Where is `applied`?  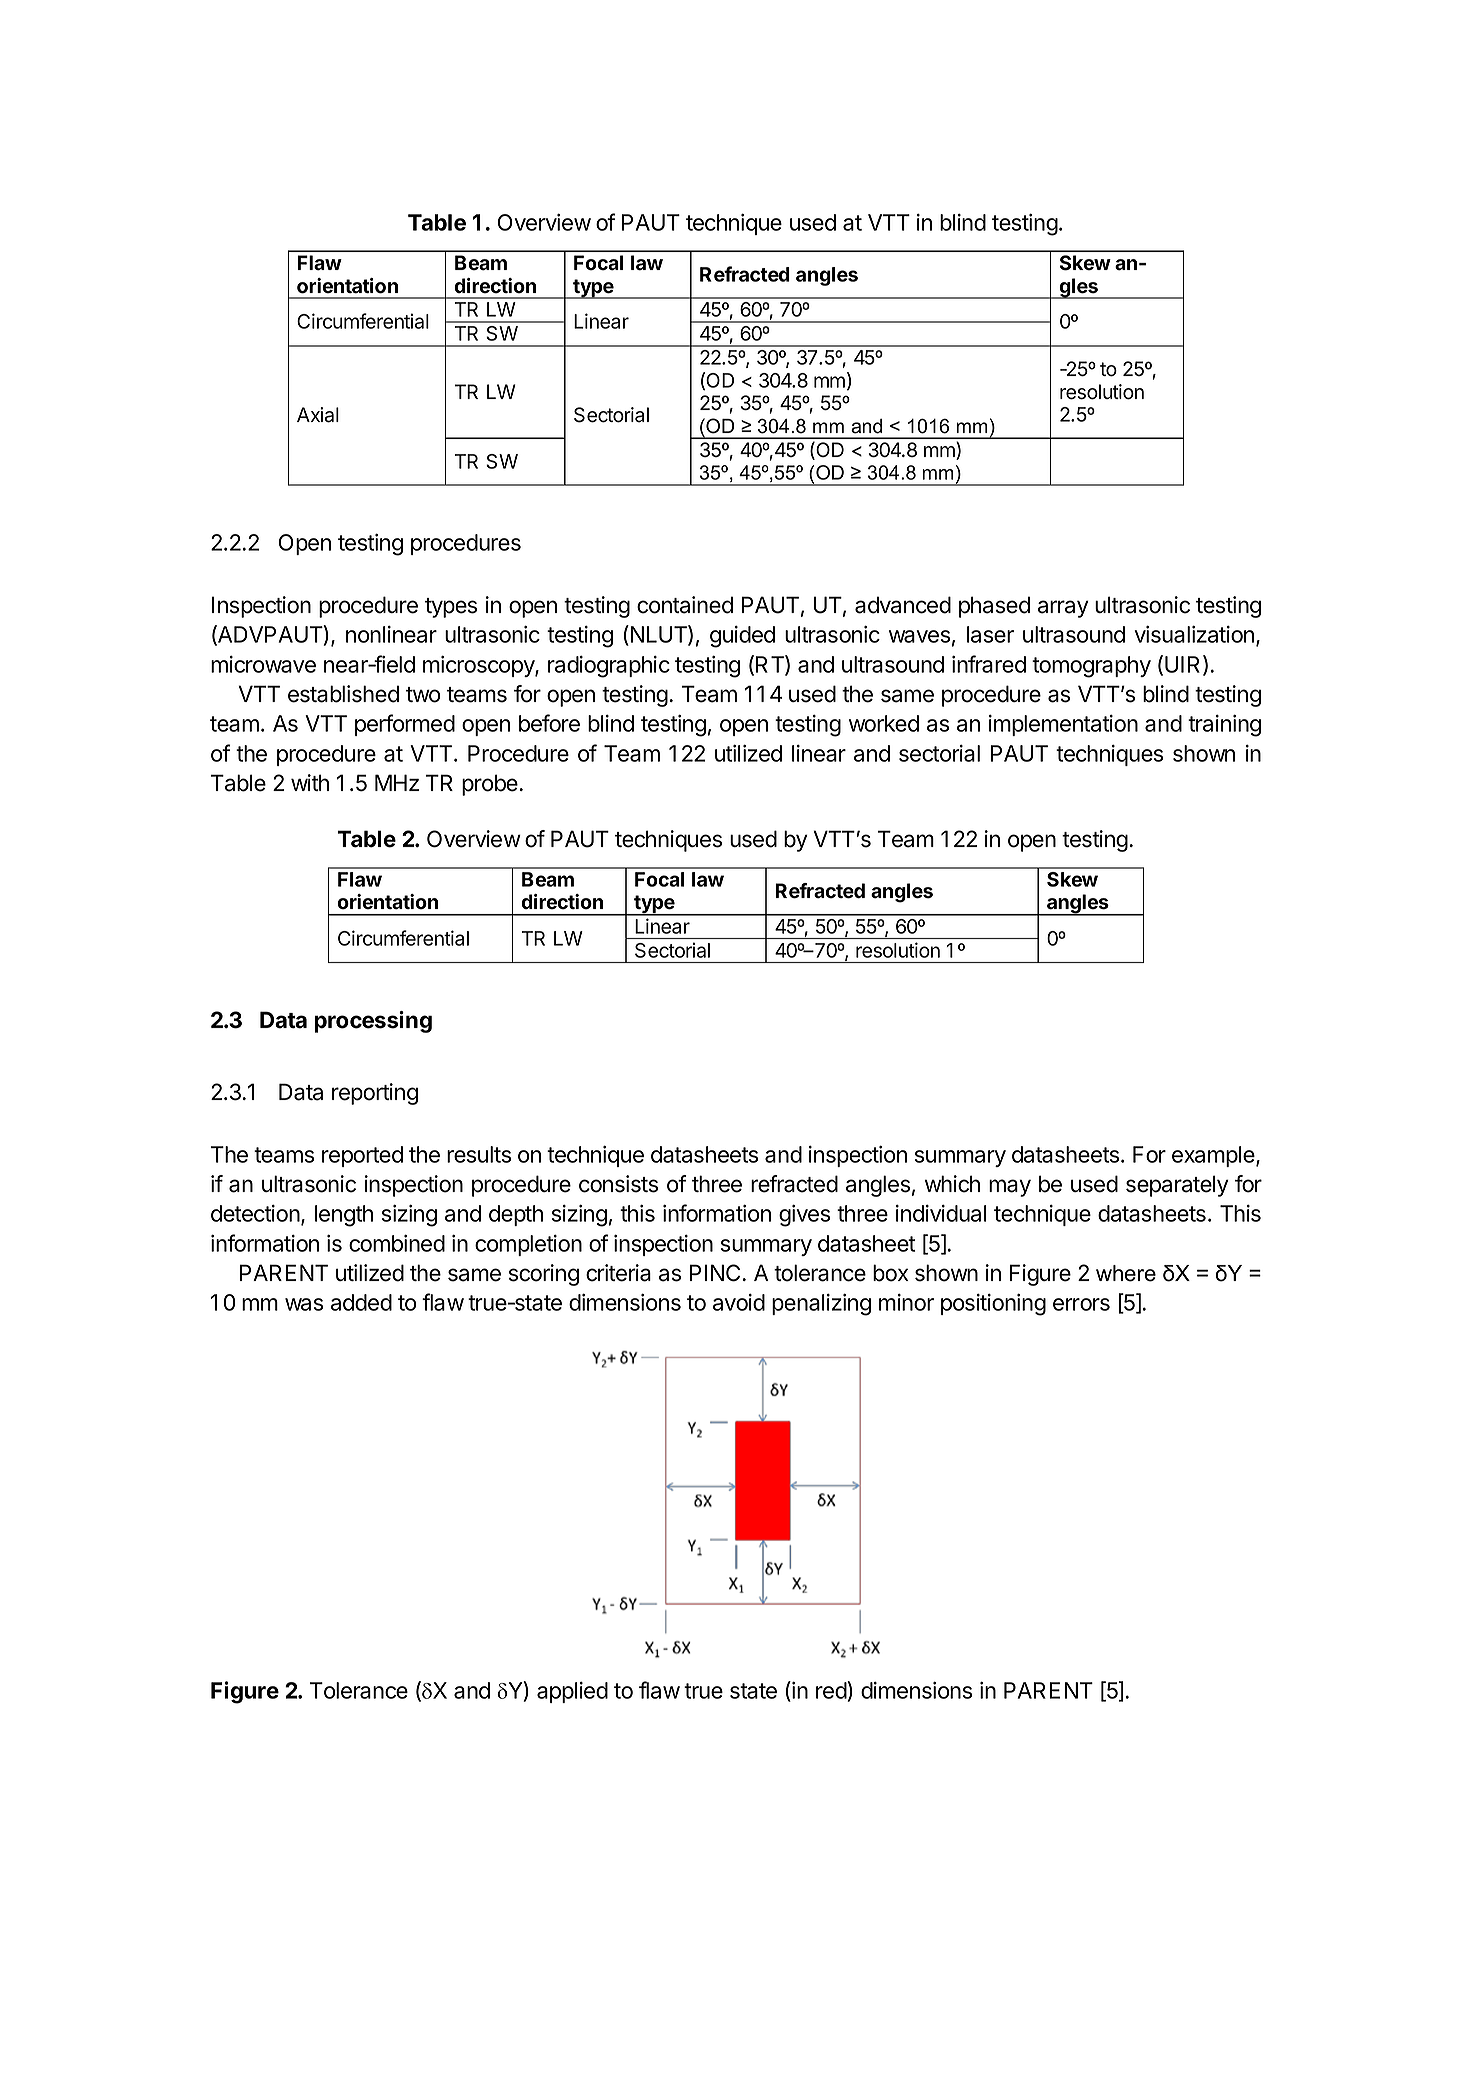 applied is located at coordinates (572, 1692).
